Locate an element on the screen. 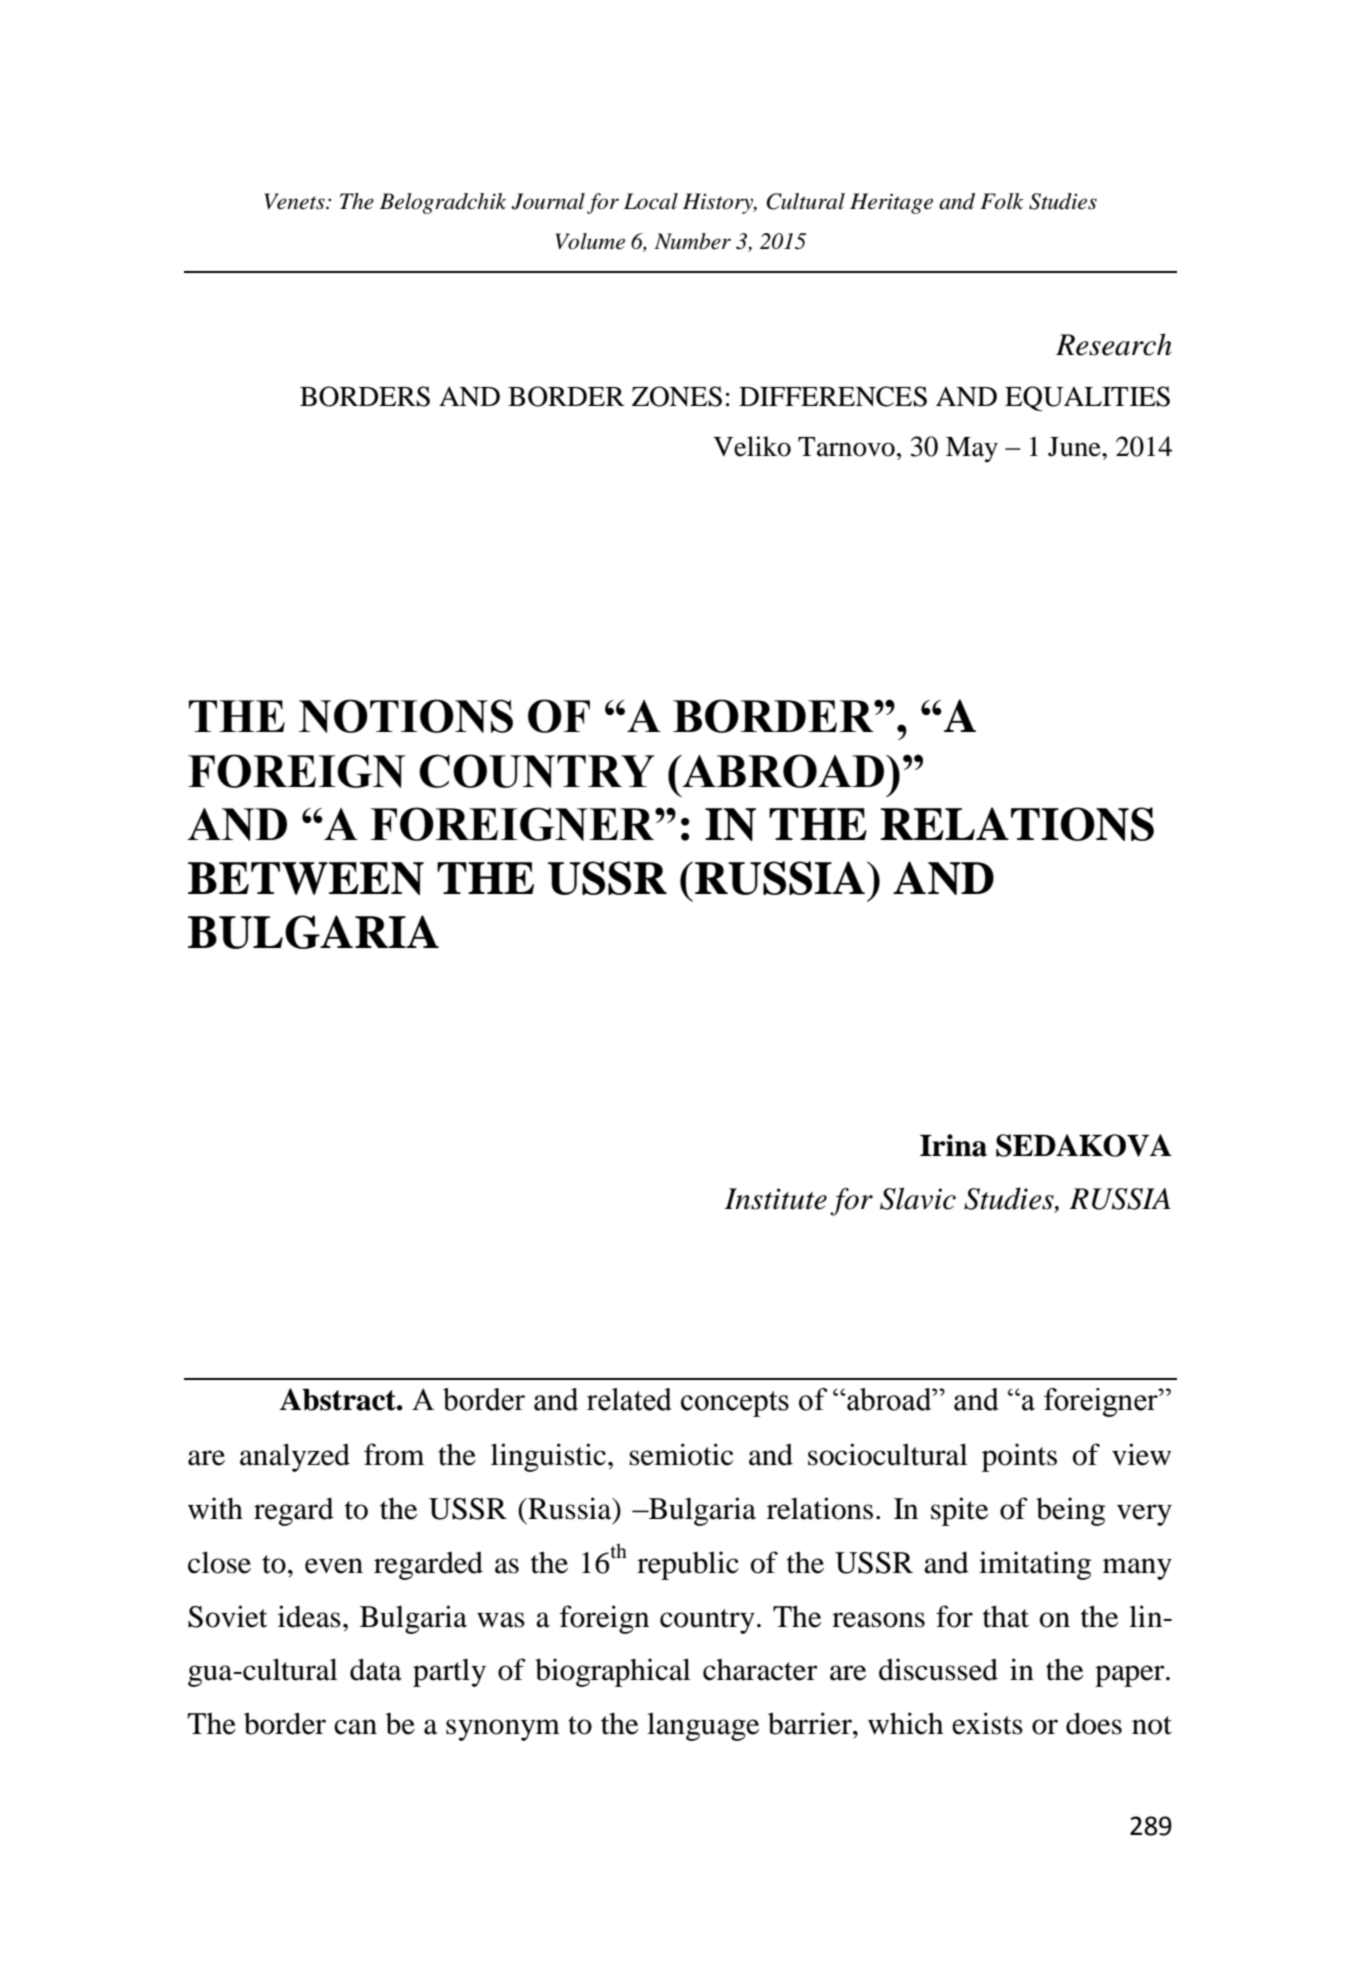 Image resolution: width=1360 pixels, height=1970 pixels. Irina is located at coordinates (953, 1145).
